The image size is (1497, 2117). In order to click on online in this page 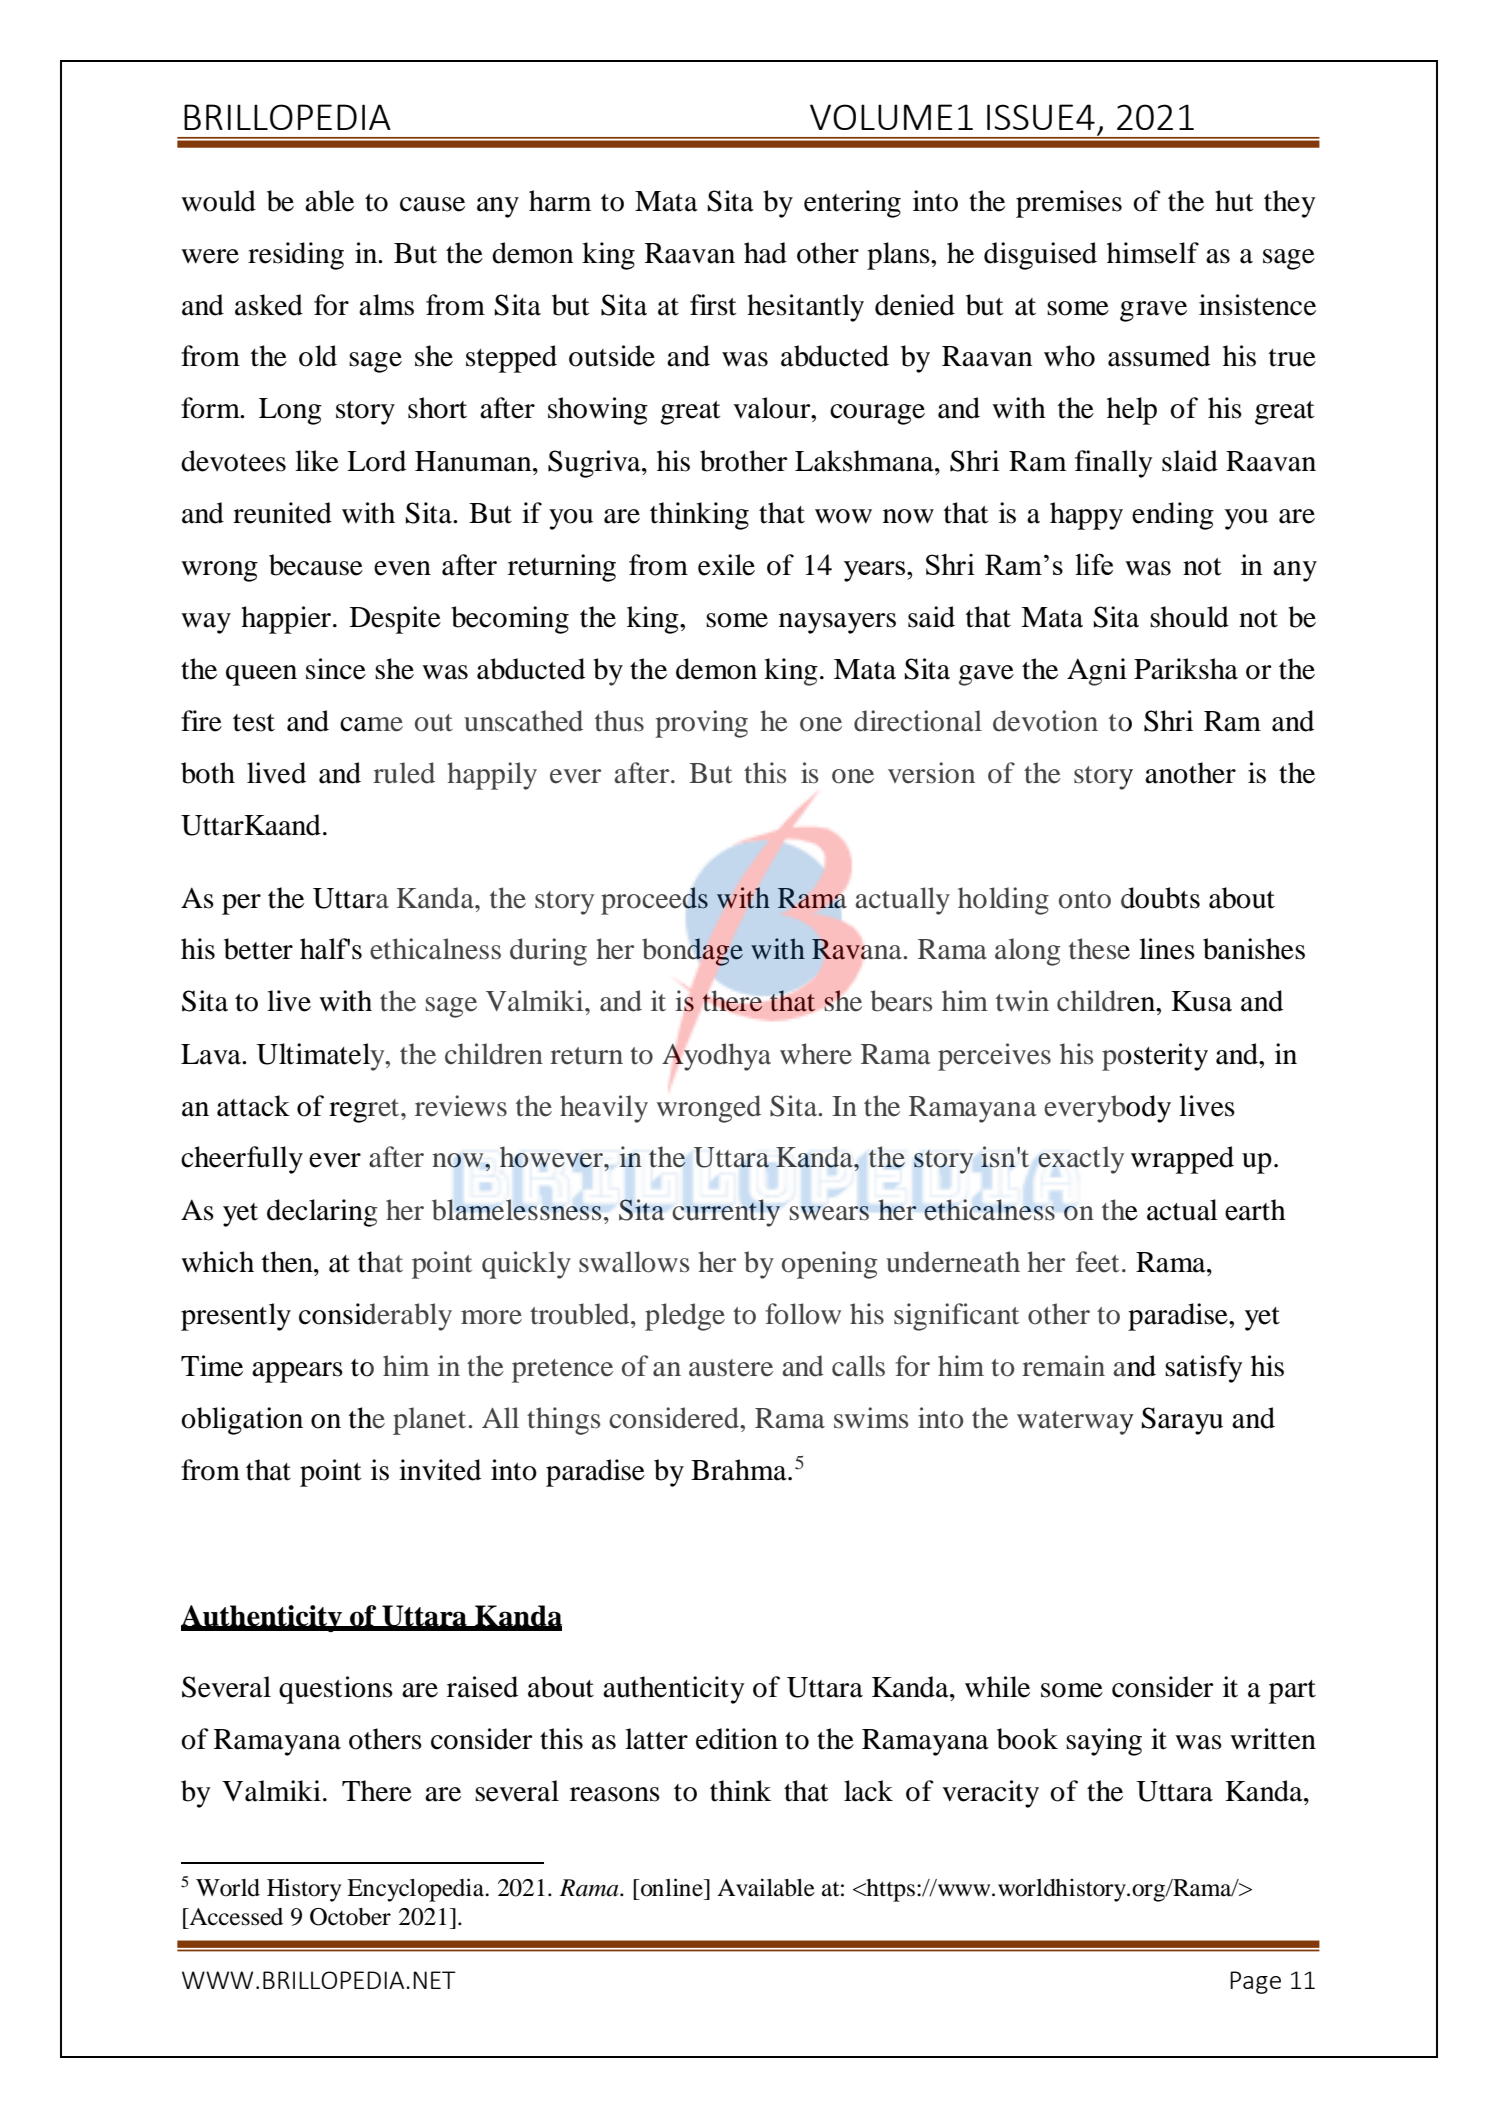, I will do `click(672, 1887)`.
